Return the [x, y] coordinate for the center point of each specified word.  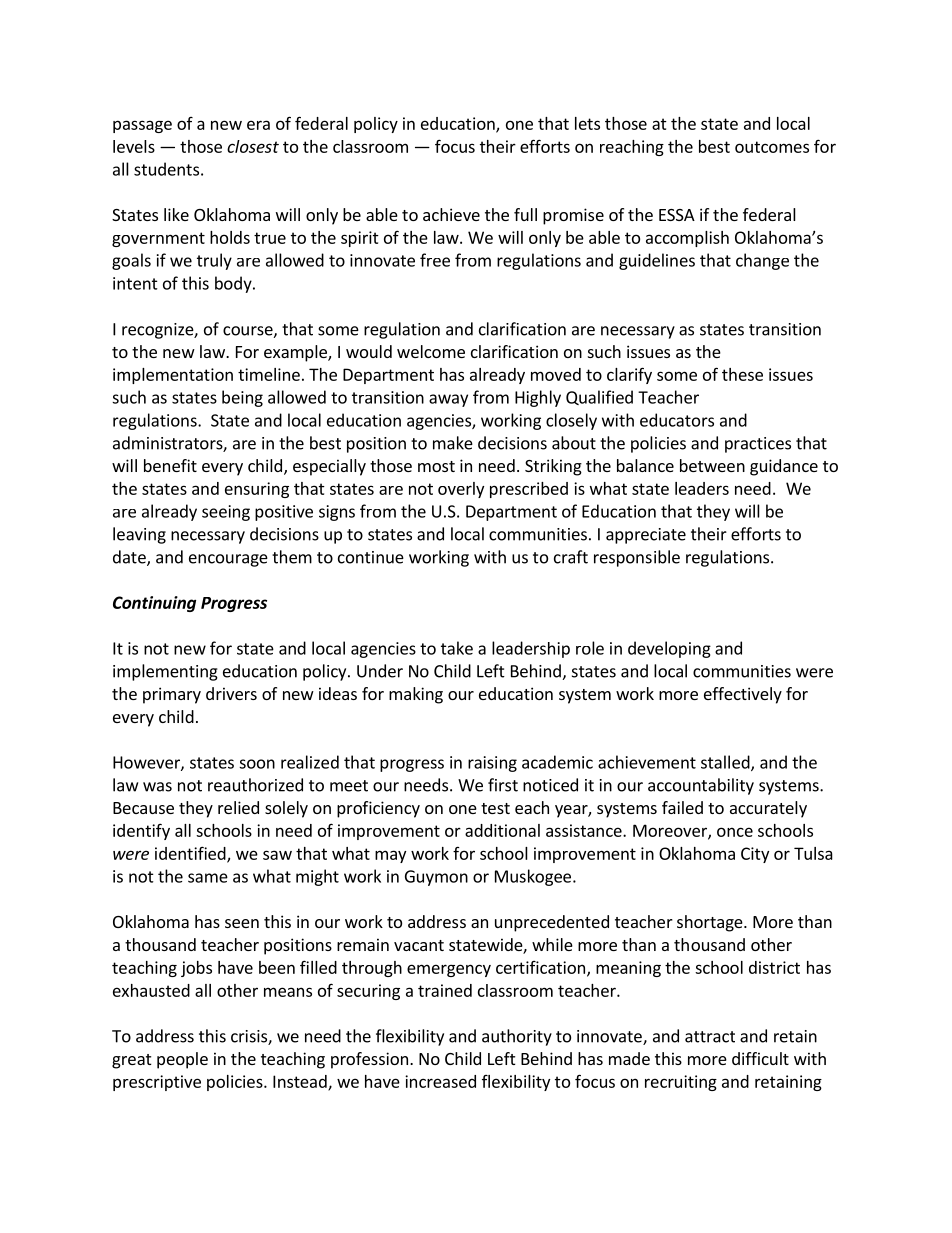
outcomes [772, 147]
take [457, 648]
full [525, 214]
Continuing [154, 604]
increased [440, 1081]
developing [669, 649]
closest [253, 146]
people [182, 1060]
